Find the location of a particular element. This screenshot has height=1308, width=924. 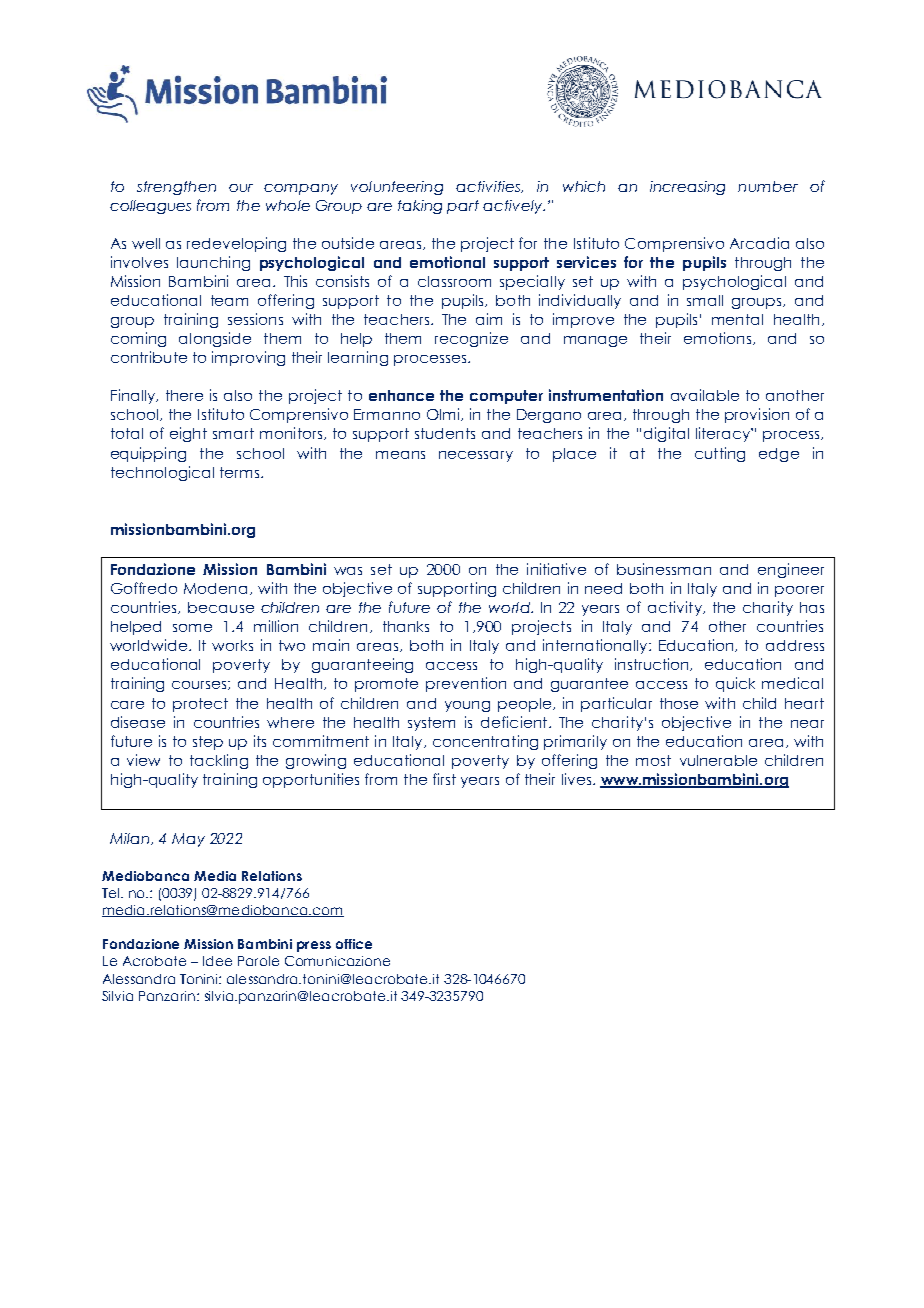

Parole is located at coordinates (258, 961).
